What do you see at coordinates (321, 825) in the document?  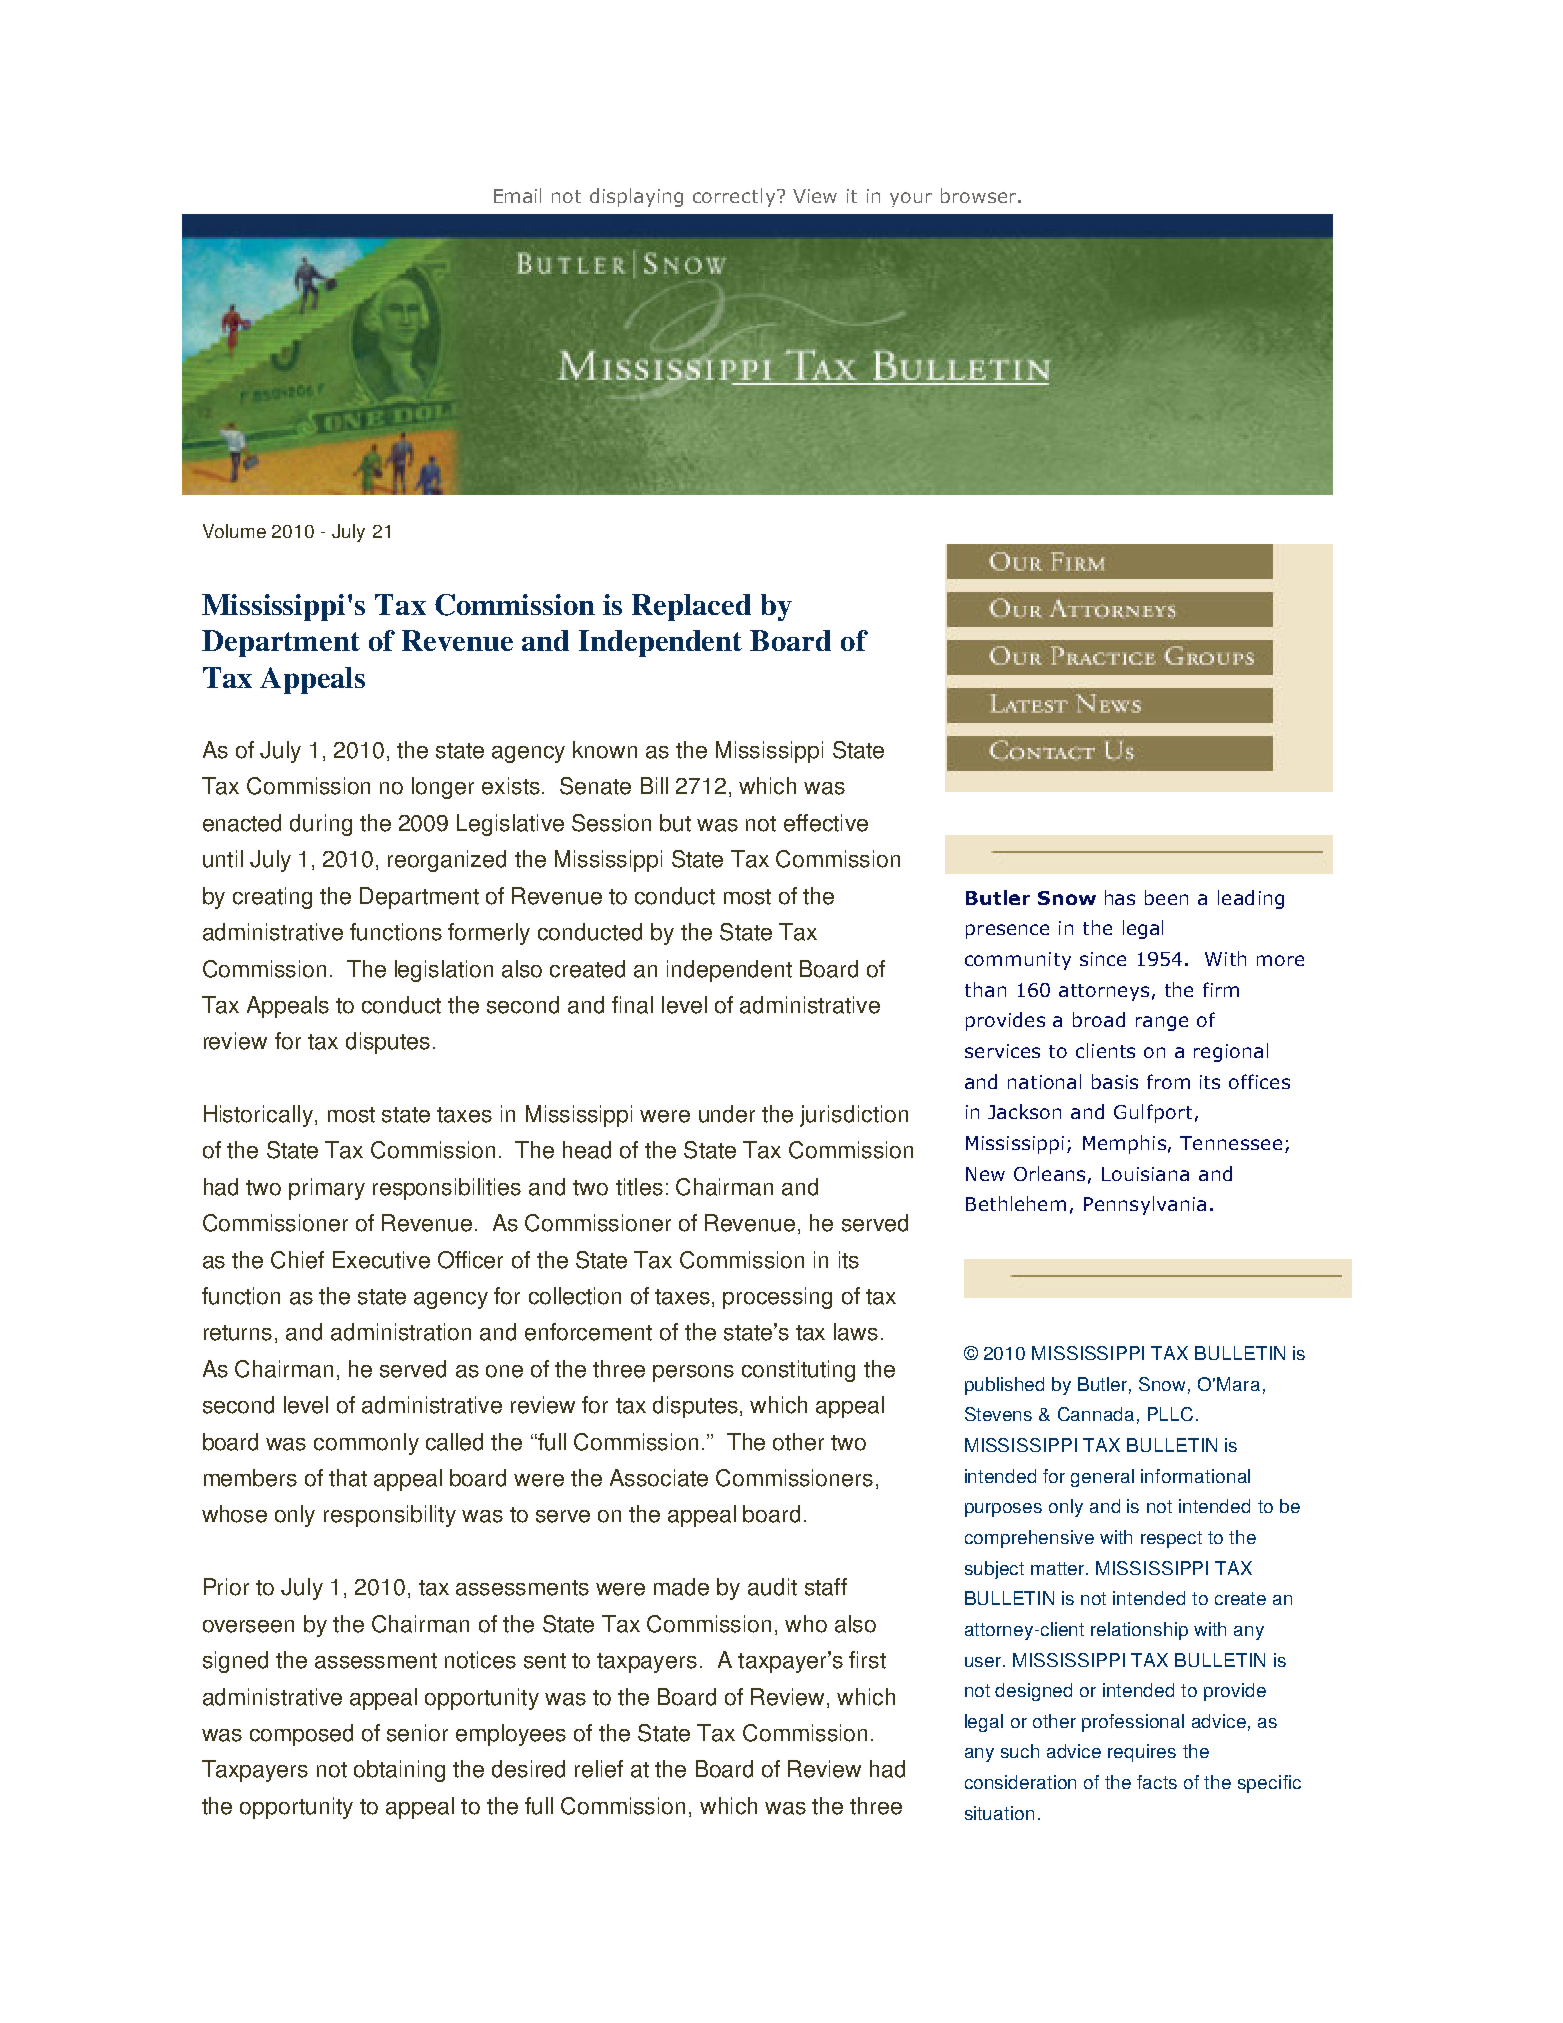 I see `during` at bounding box center [321, 825].
